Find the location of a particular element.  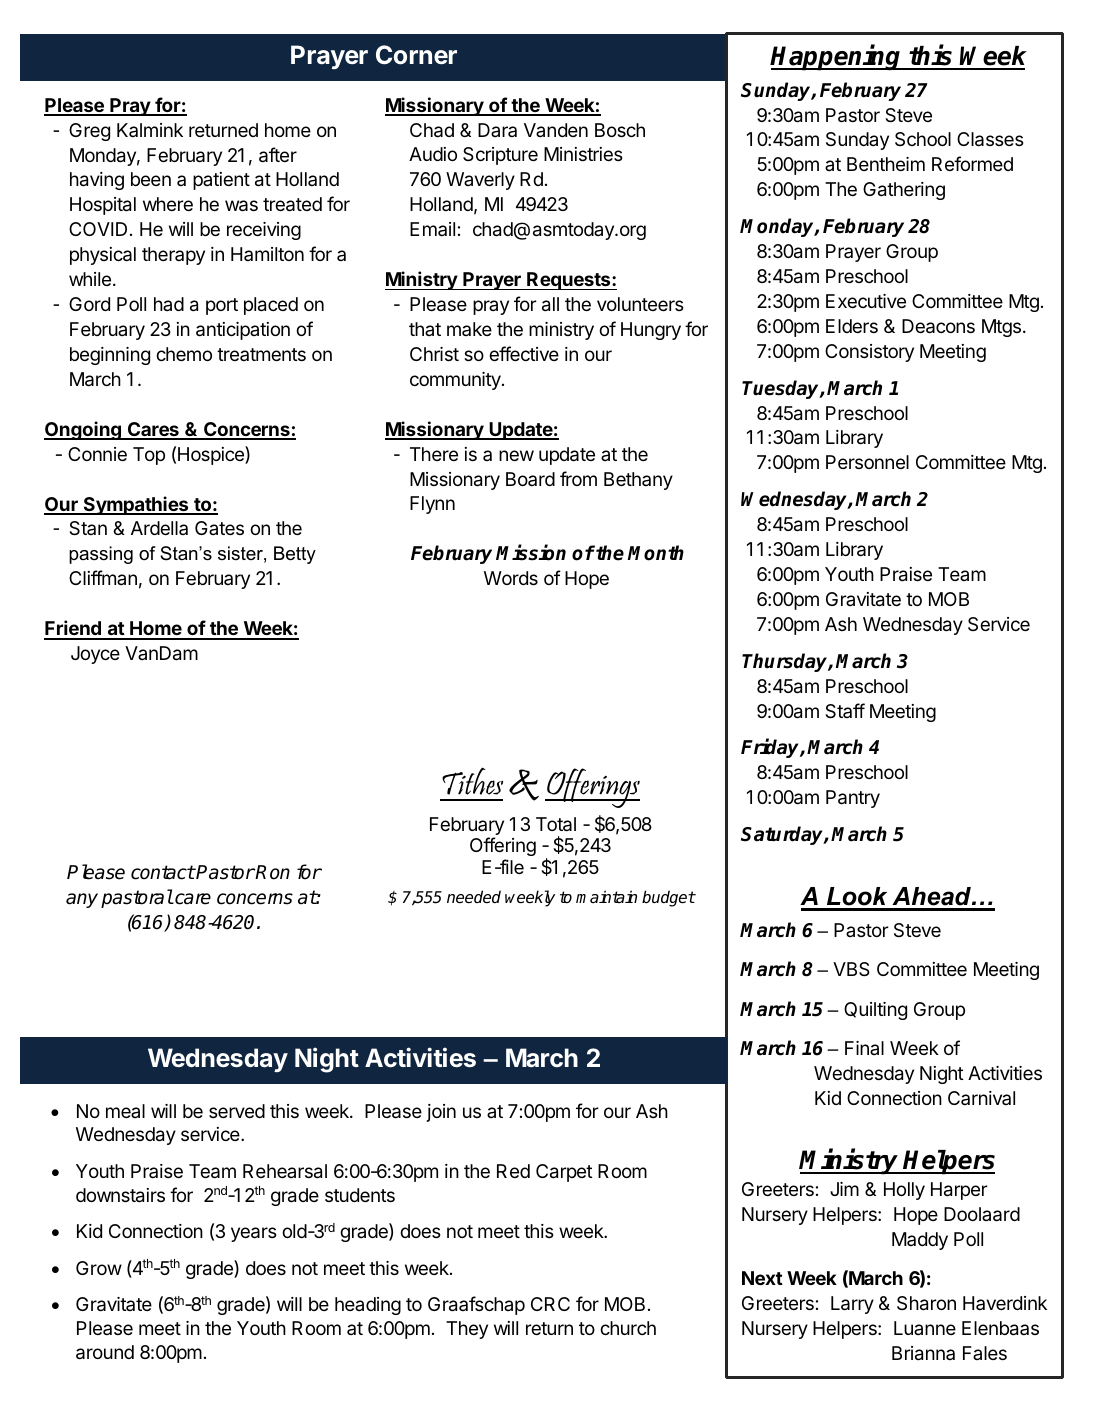

Total is located at coordinates (556, 824).
